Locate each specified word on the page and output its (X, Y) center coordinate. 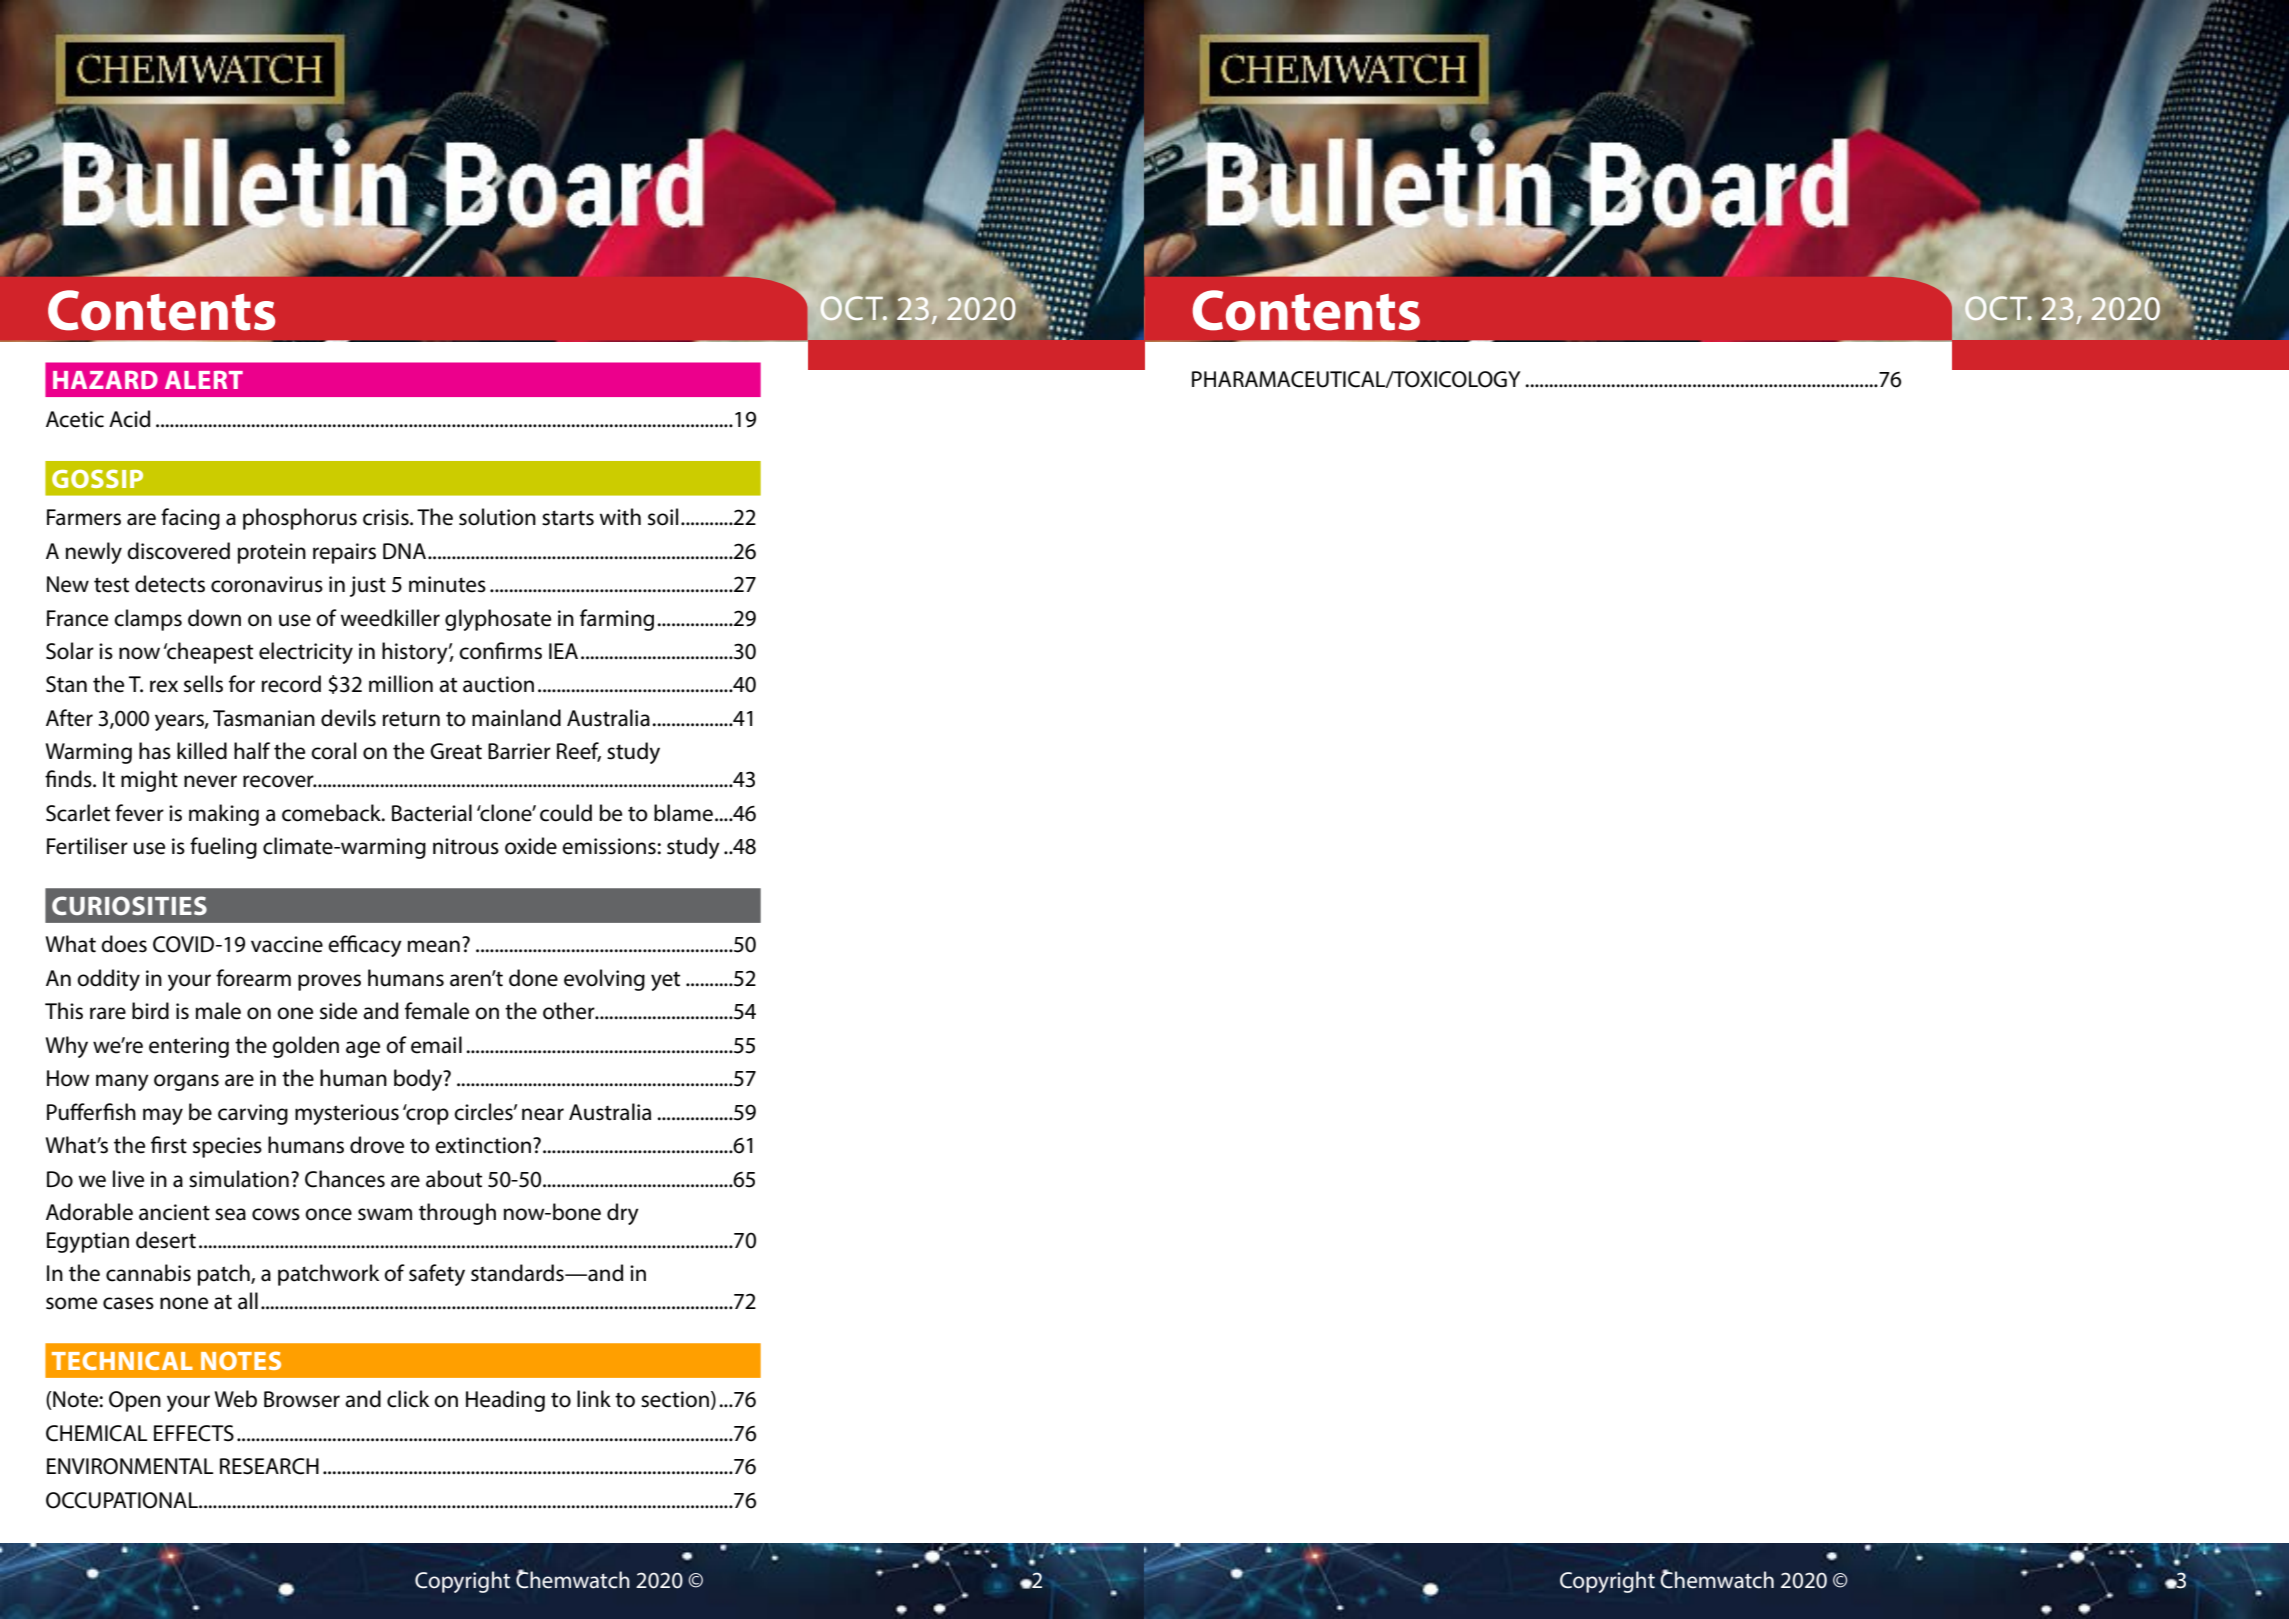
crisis (387, 517)
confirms (500, 651)
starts (568, 518)
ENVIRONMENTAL (130, 1466)
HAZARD (105, 380)
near (543, 1114)
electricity (306, 653)
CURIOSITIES (129, 905)
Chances (345, 1179)
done (533, 978)
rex (164, 686)
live (128, 1179)
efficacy (365, 946)
